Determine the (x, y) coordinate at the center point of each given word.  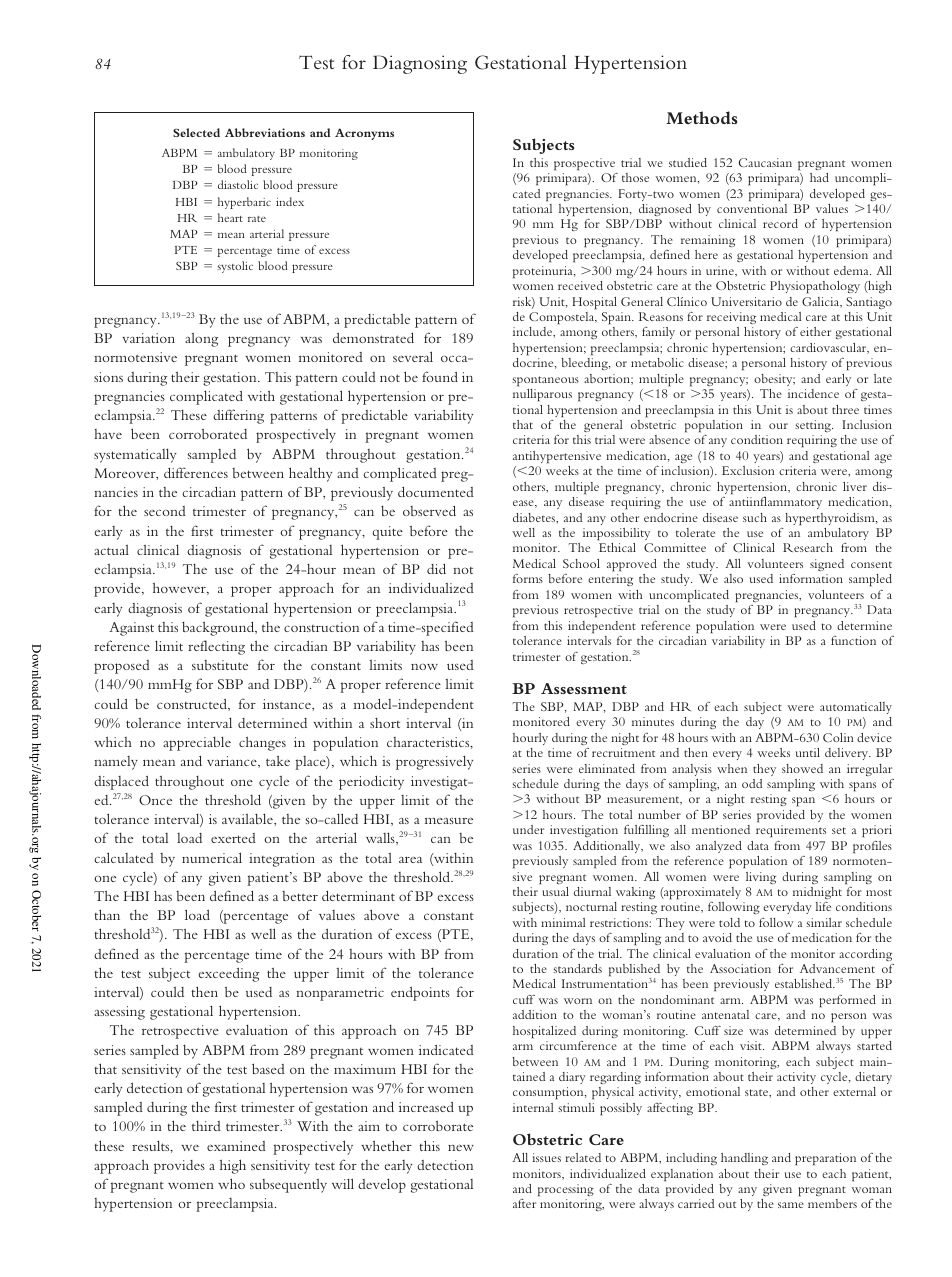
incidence (813, 393)
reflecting (216, 647)
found (440, 376)
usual (555, 891)
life (823, 906)
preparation (825, 1159)
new (461, 1147)
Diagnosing (420, 64)
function (853, 640)
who (231, 1183)
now (424, 666)
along (201, 340)
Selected (196, 132)
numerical (212, 857)
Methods (702, 117)
